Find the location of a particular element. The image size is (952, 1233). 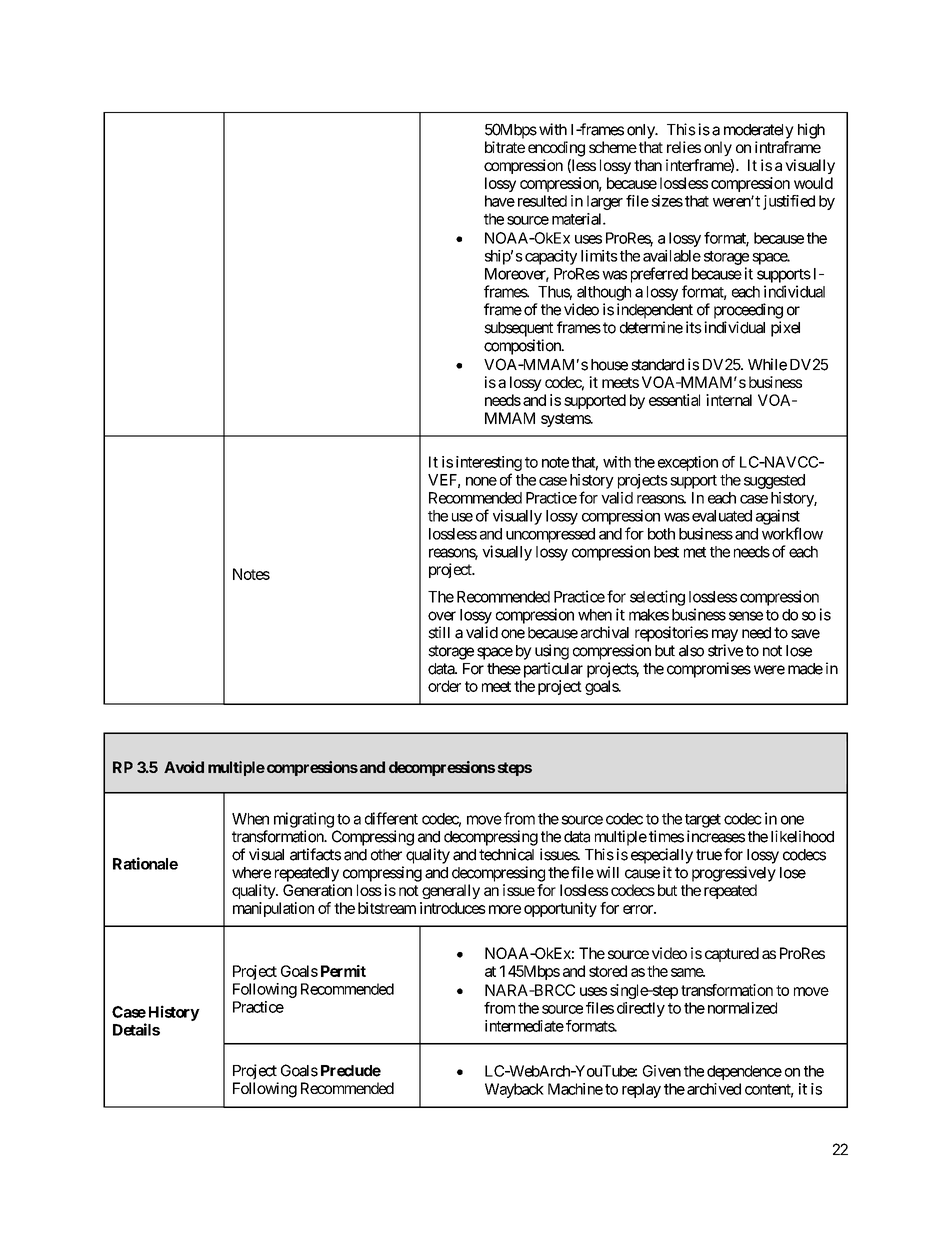

using is located at coordinates (552, 652).
